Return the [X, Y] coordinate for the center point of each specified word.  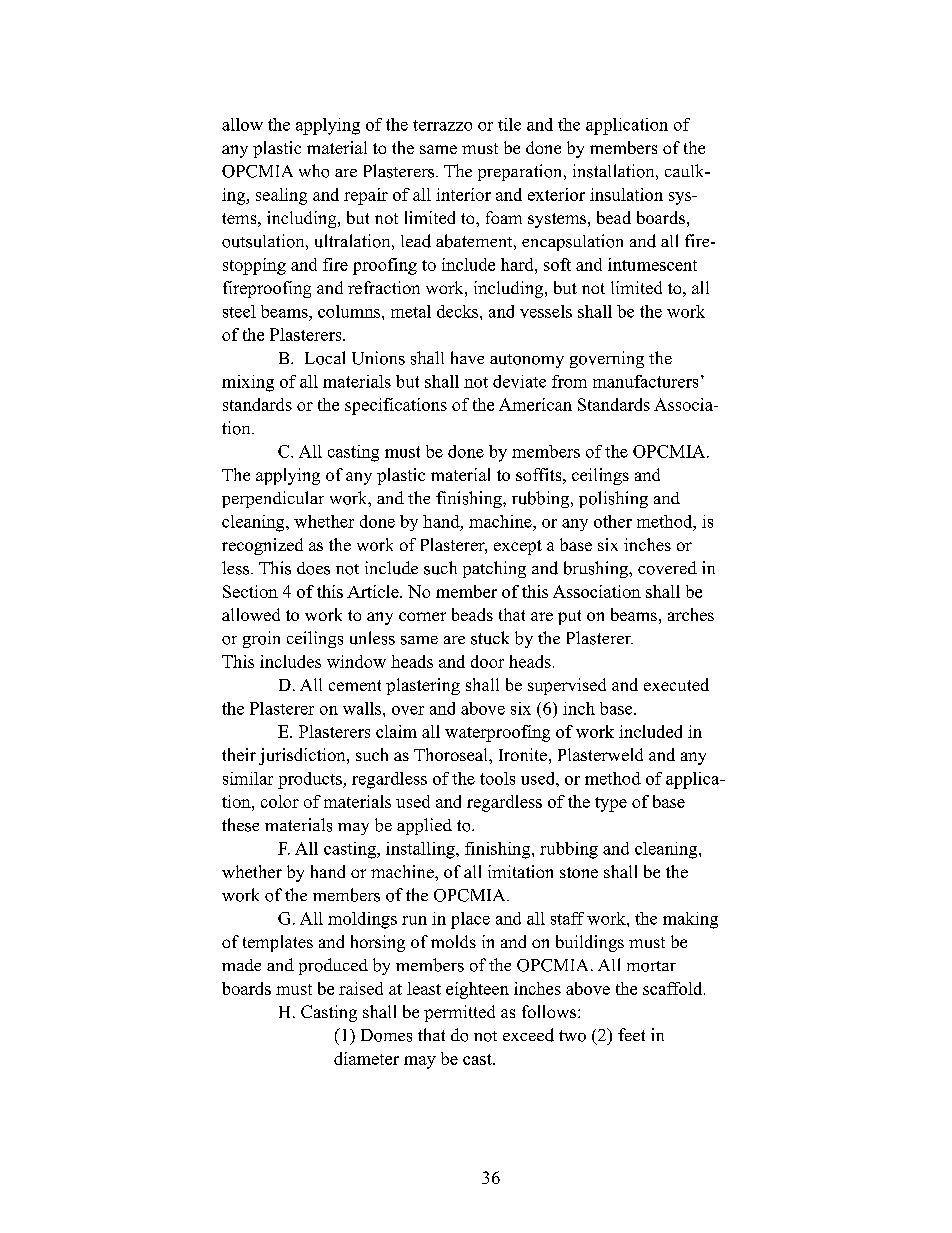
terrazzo [442, 125]
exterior [556, 194]
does [313, 568]
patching [494, 569]
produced [333, 966]
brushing [597, 569]
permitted [459, 1013]
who [314, 171]
